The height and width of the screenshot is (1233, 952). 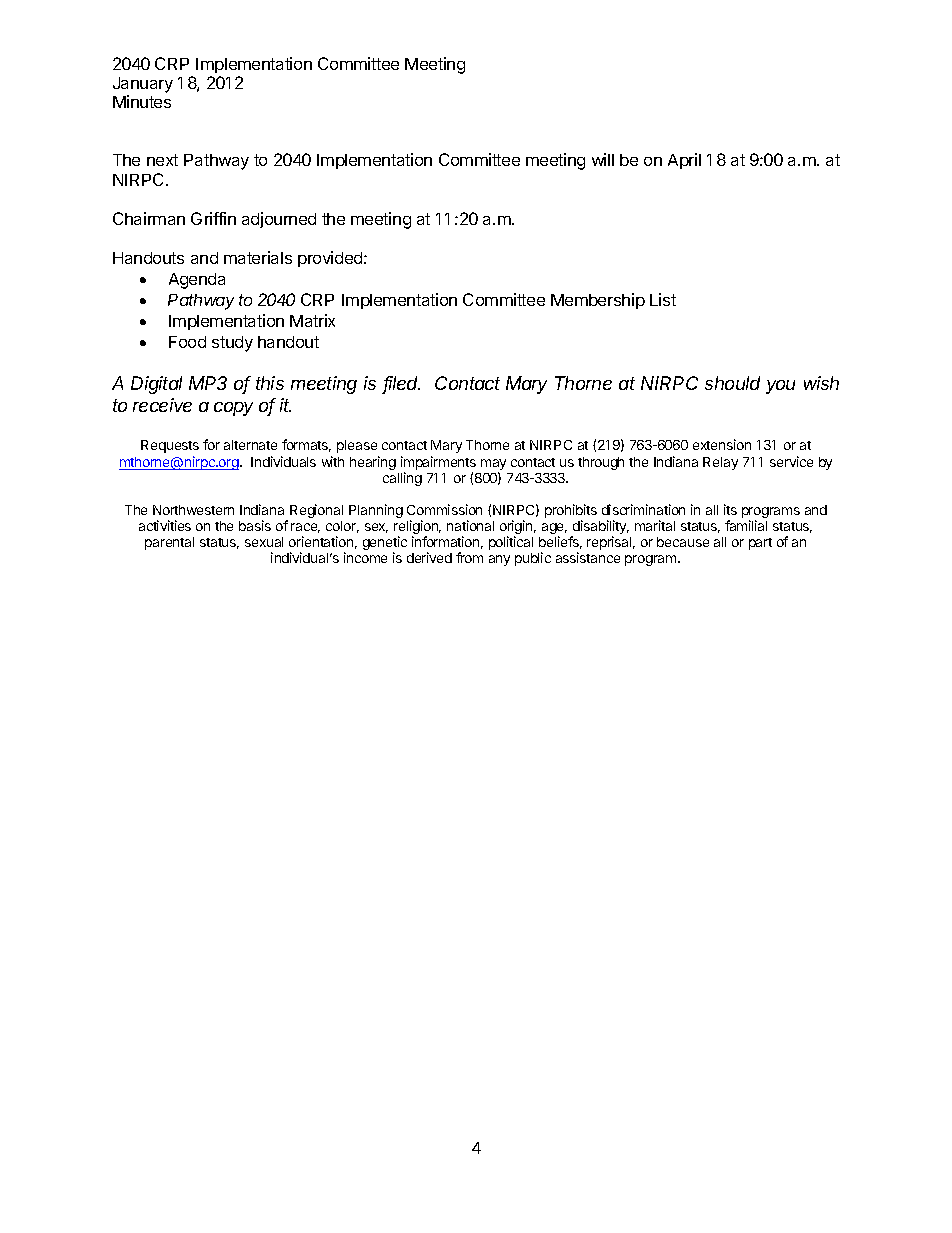 What do you see at coordinates (264, 542) in the screenshot?
I see `sexual` at bounding box center [264, 542].
